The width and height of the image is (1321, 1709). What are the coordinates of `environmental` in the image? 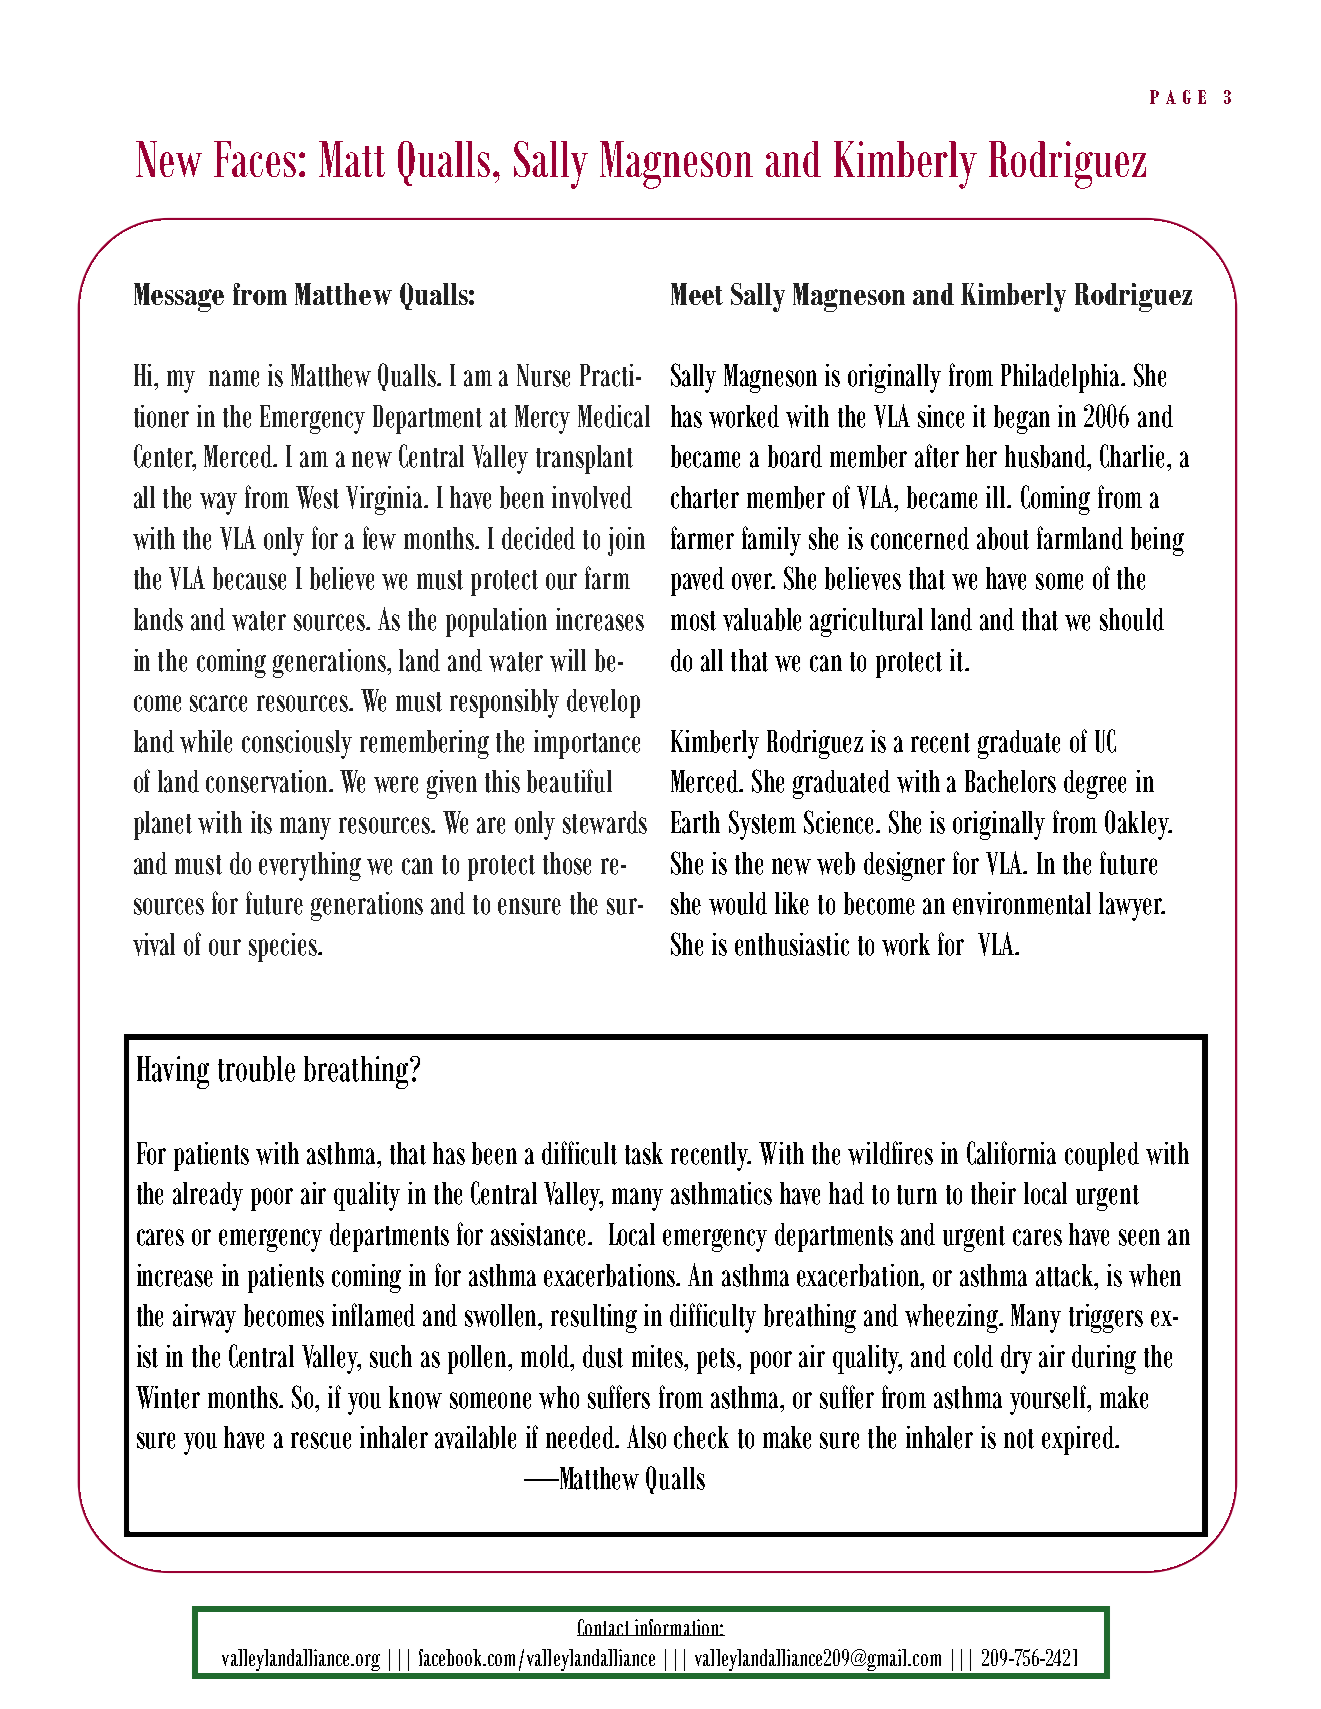 It's located at (1022, 903).
